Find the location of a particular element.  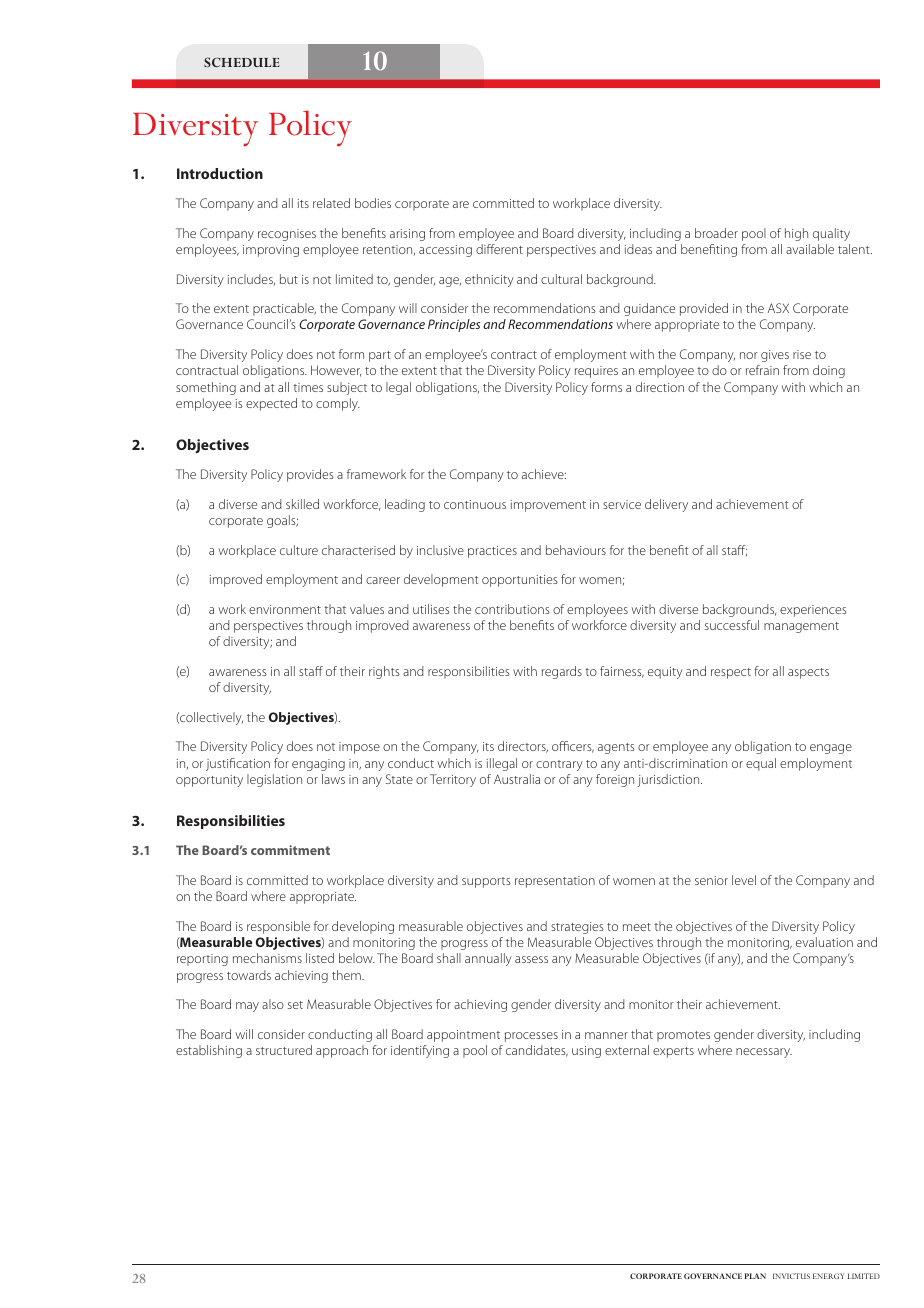

regards is located at coordinates (562, 672).
